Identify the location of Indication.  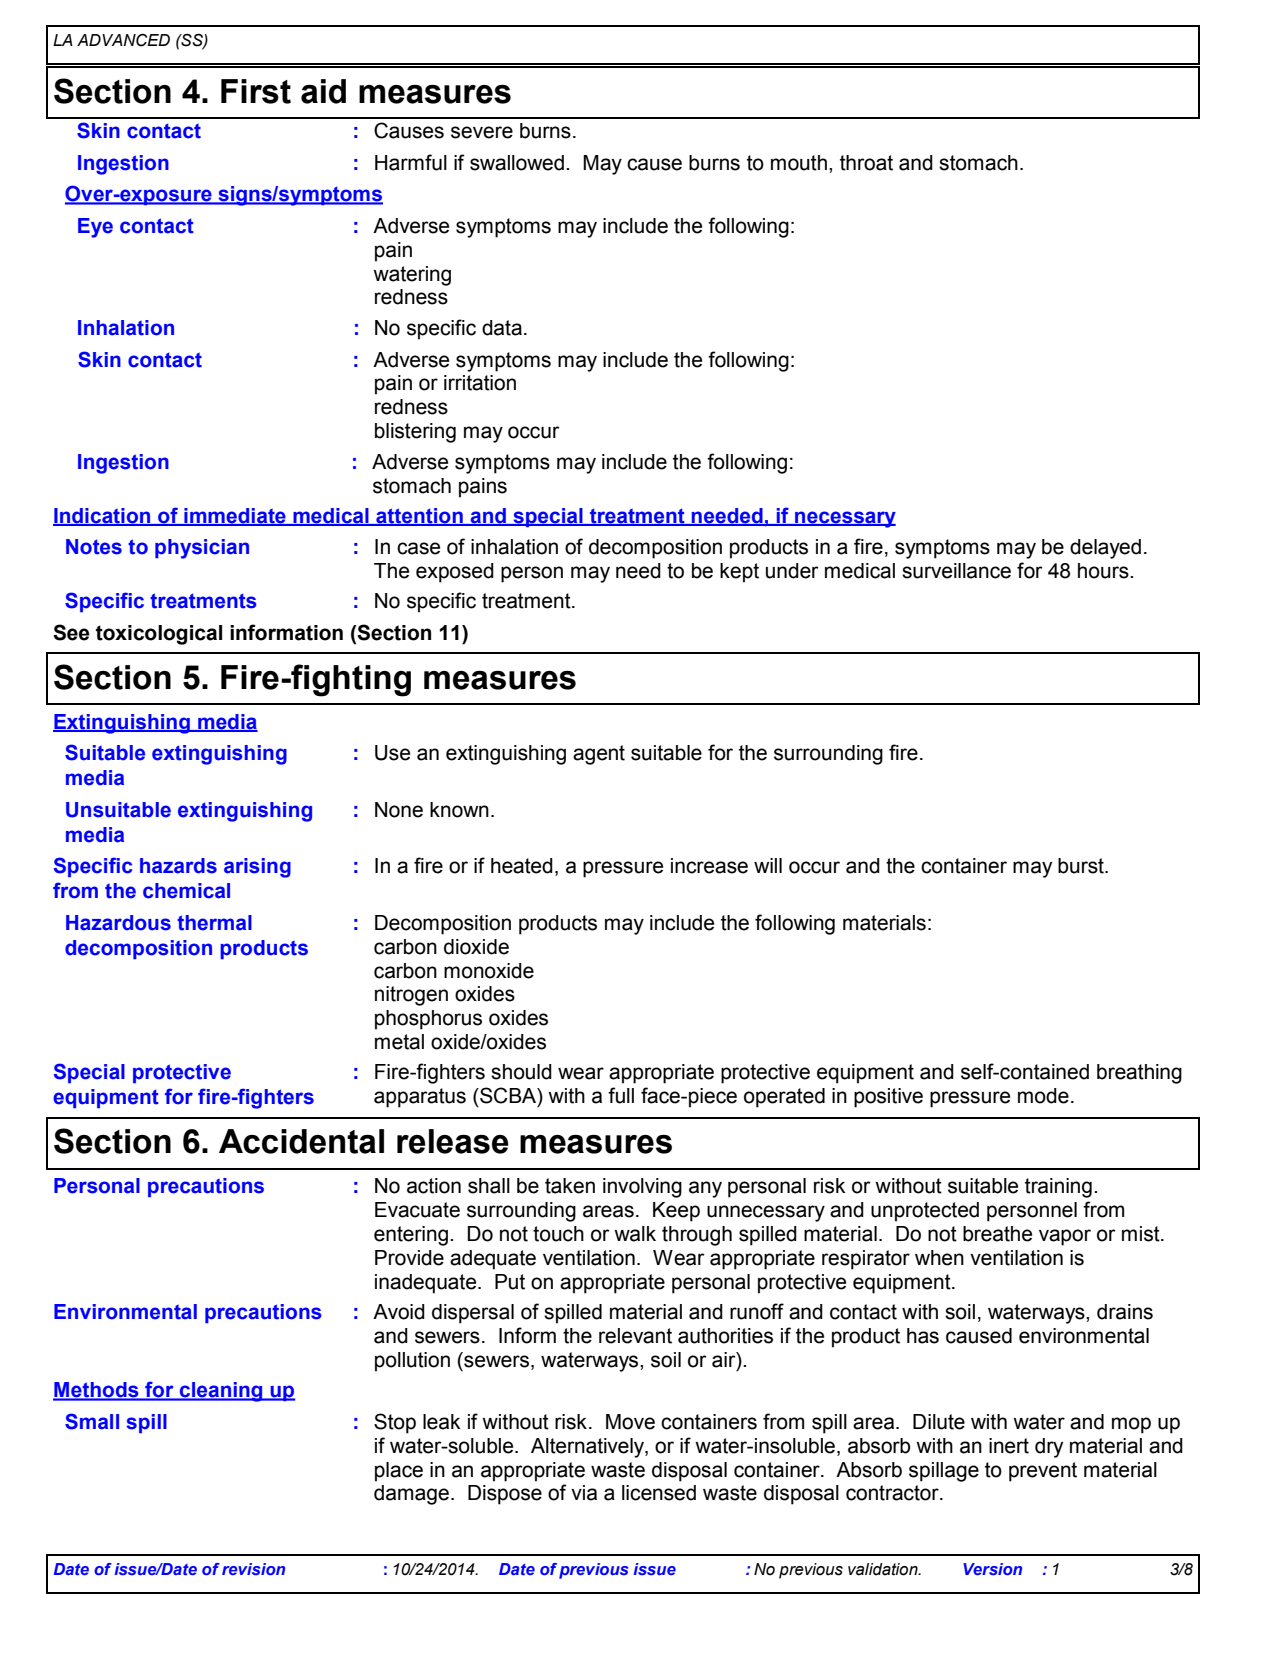
(103, 516).
